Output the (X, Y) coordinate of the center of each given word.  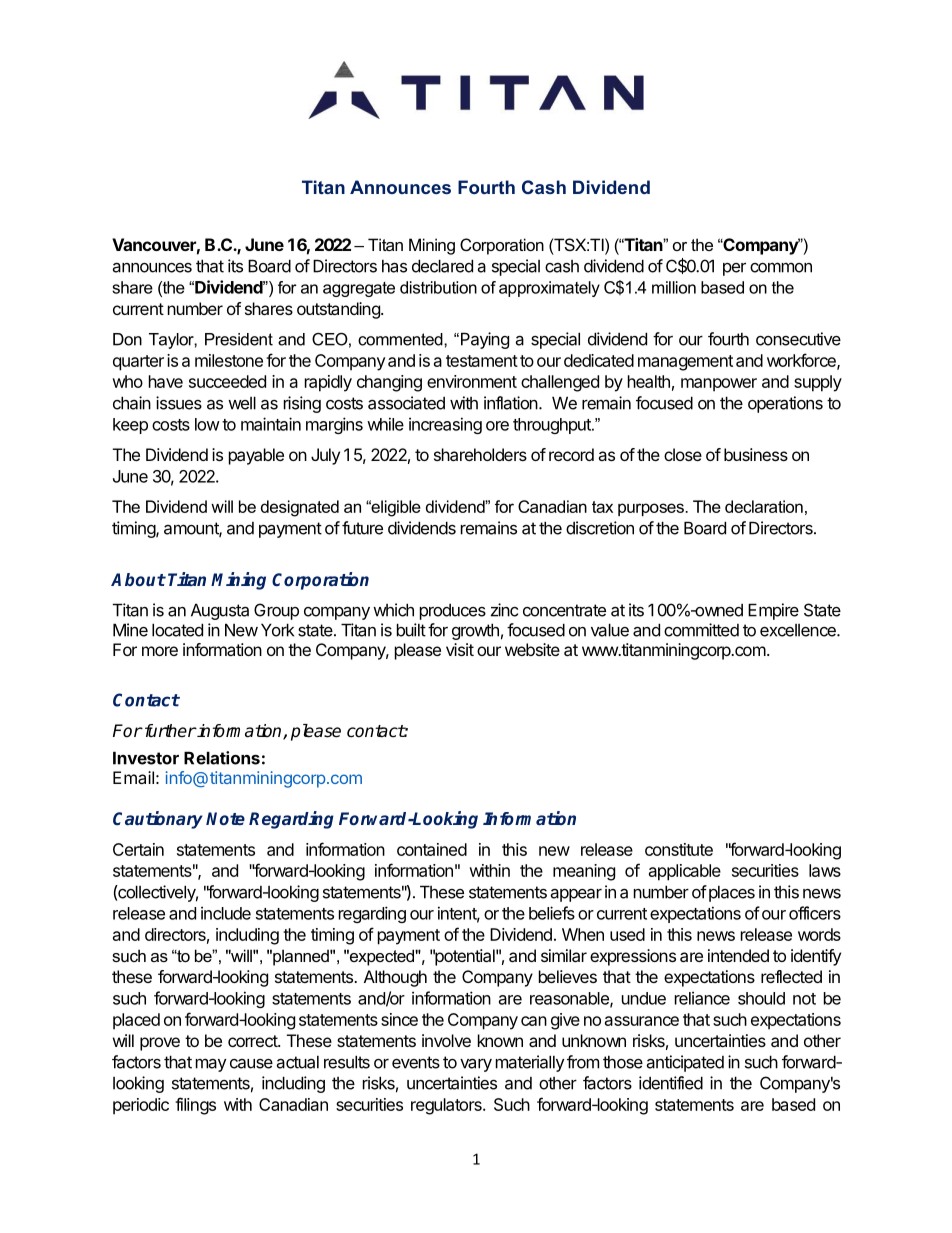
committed (701, 630)
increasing (445, 425)
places (730, 893)
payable (256, 456)
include (226, 913)
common (781, 267)
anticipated (685, 1063)
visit (460, 649)
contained (432, 849)
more (160, 651)
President (239, 339)
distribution (438, 287)
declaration (764, 506)
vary (476, 1065)
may (211, 1065)
